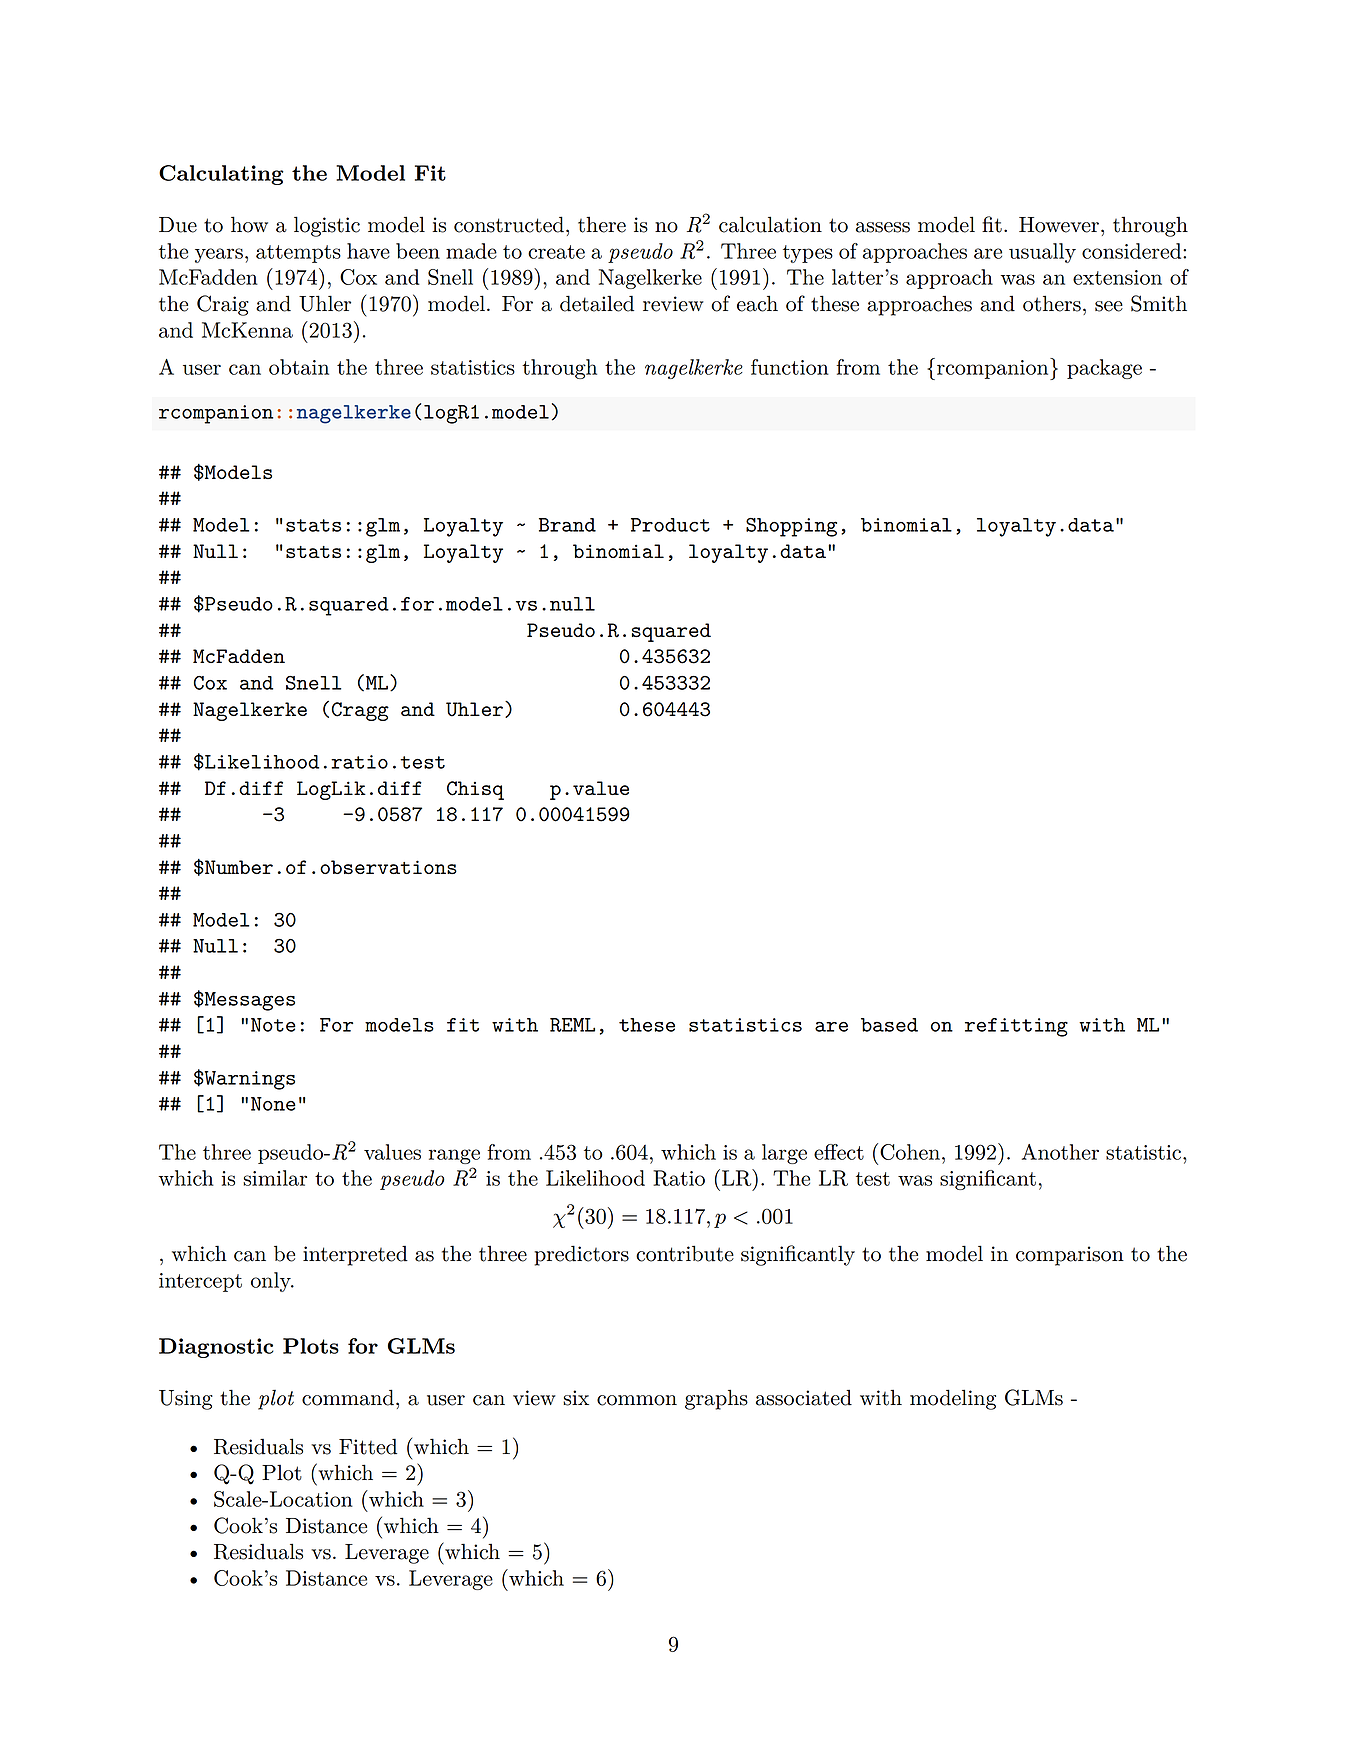 This screenshot has height=1744, width=1347. Describe the element at coordinates (327, 226) in the screenshot. I see `logistic` at that location.
